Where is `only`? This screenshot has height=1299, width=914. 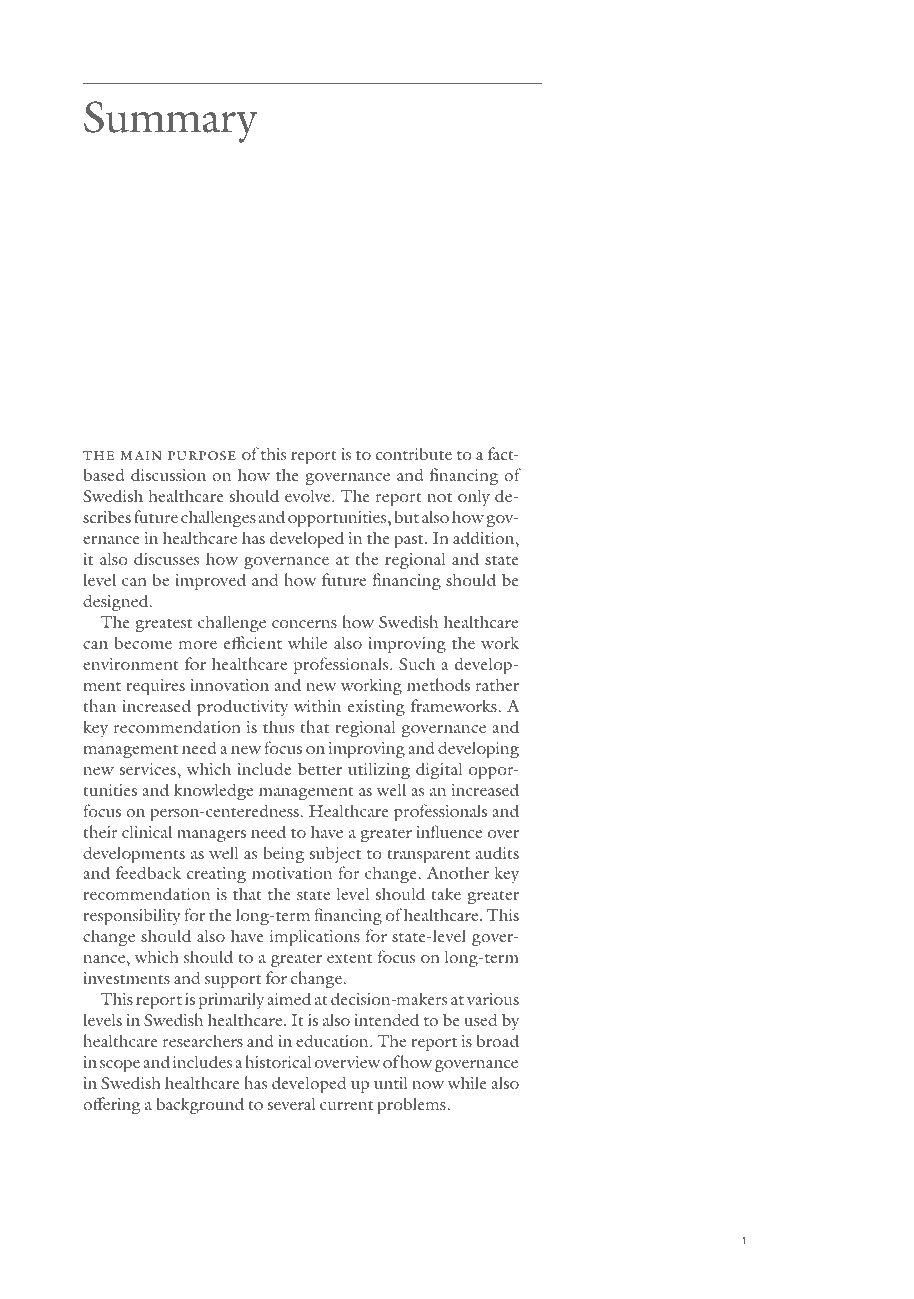 only is located at coordinates (474, 497).
